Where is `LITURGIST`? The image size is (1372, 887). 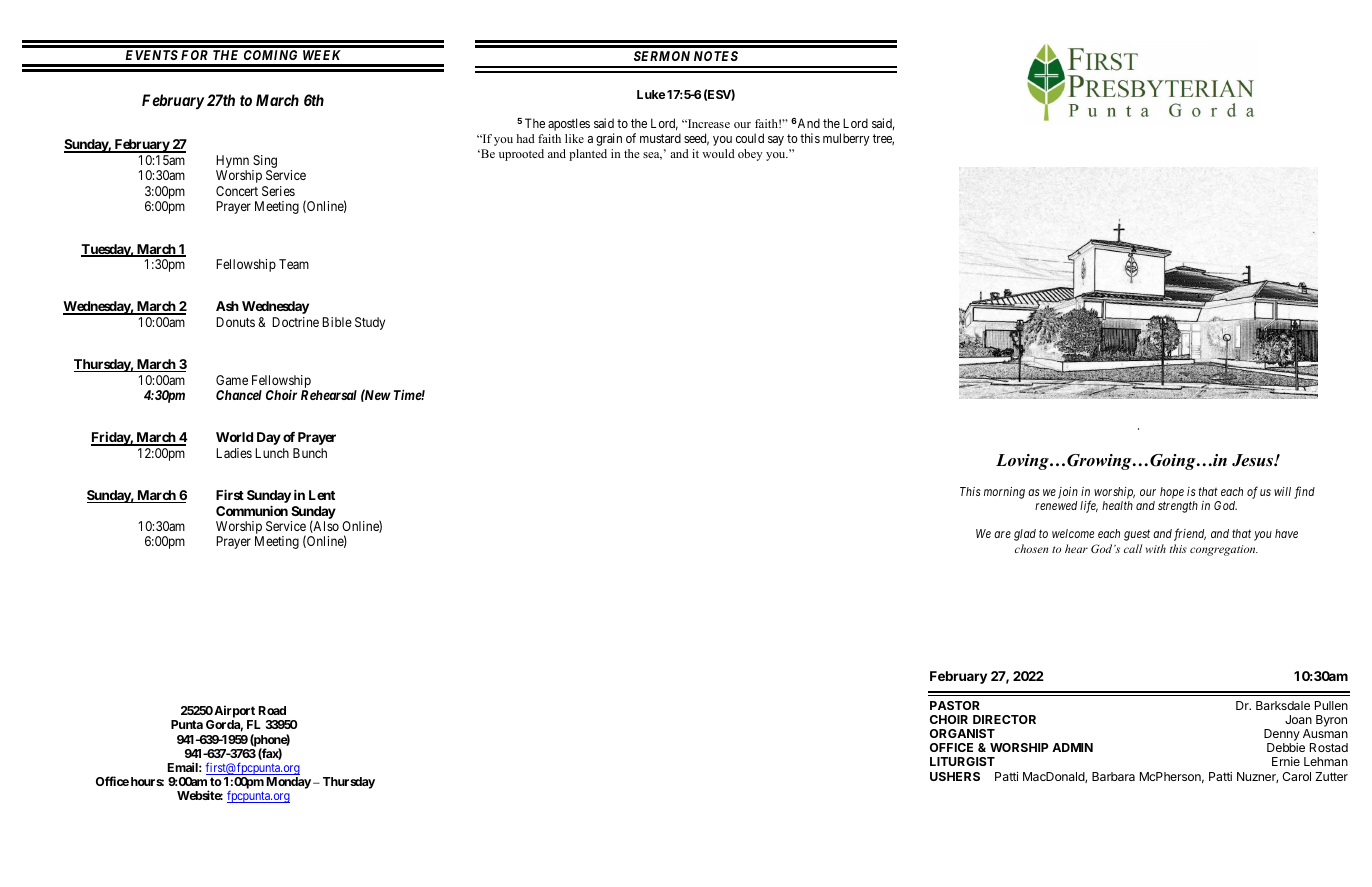
LITURGIST is located at coordinates (962, 761).
